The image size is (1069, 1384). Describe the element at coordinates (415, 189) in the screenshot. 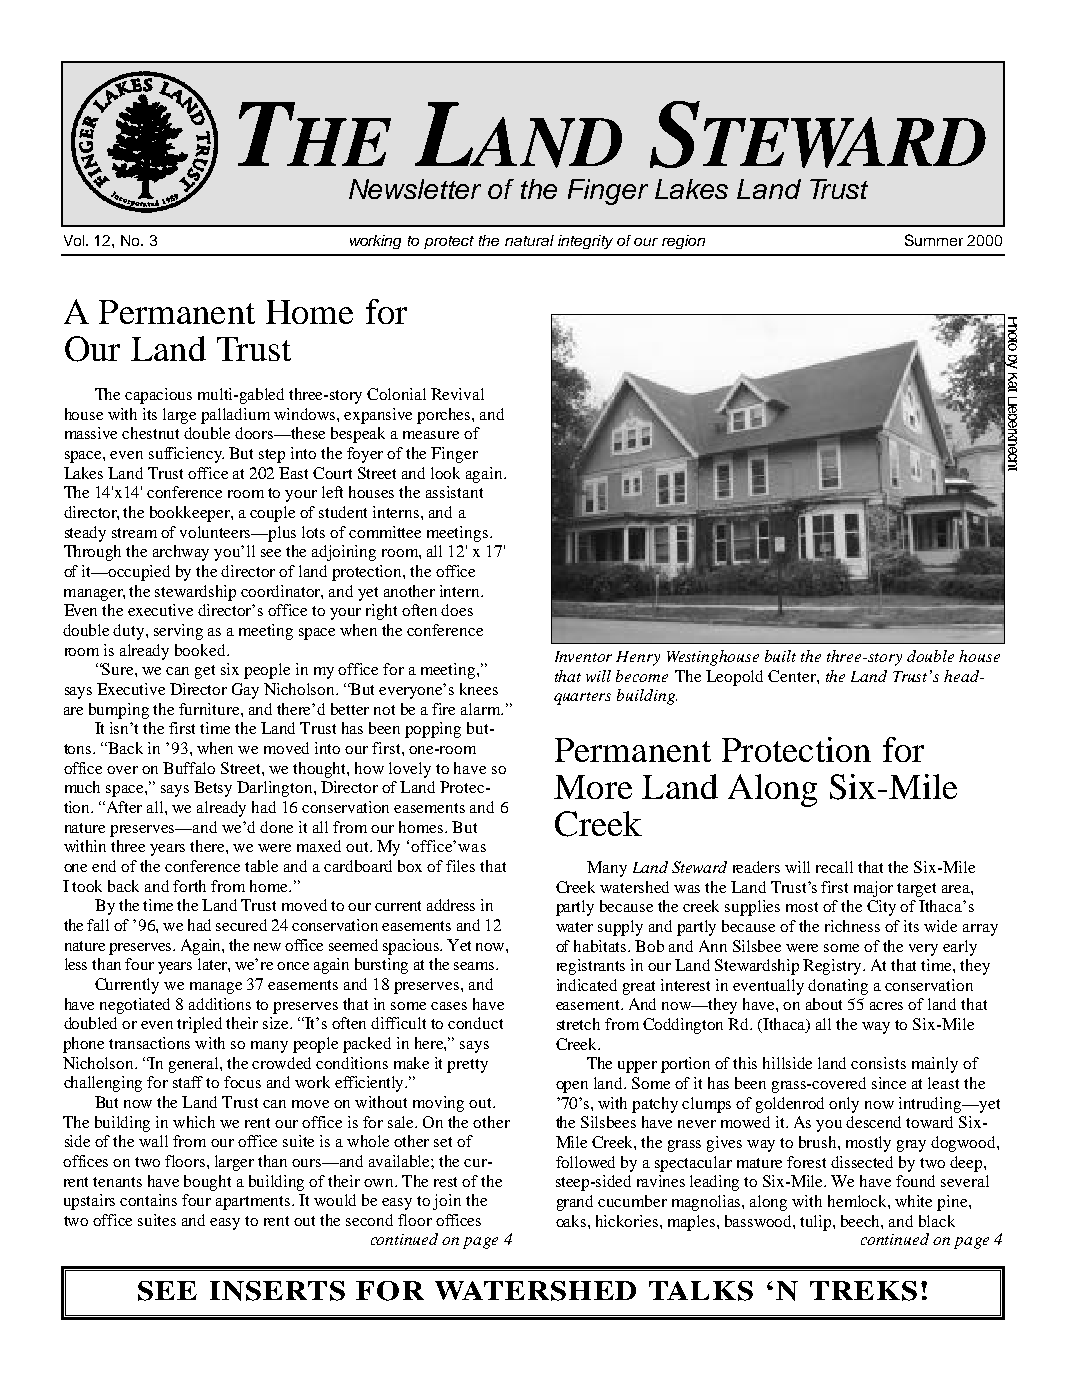

I see `Newsletter` at that location.
